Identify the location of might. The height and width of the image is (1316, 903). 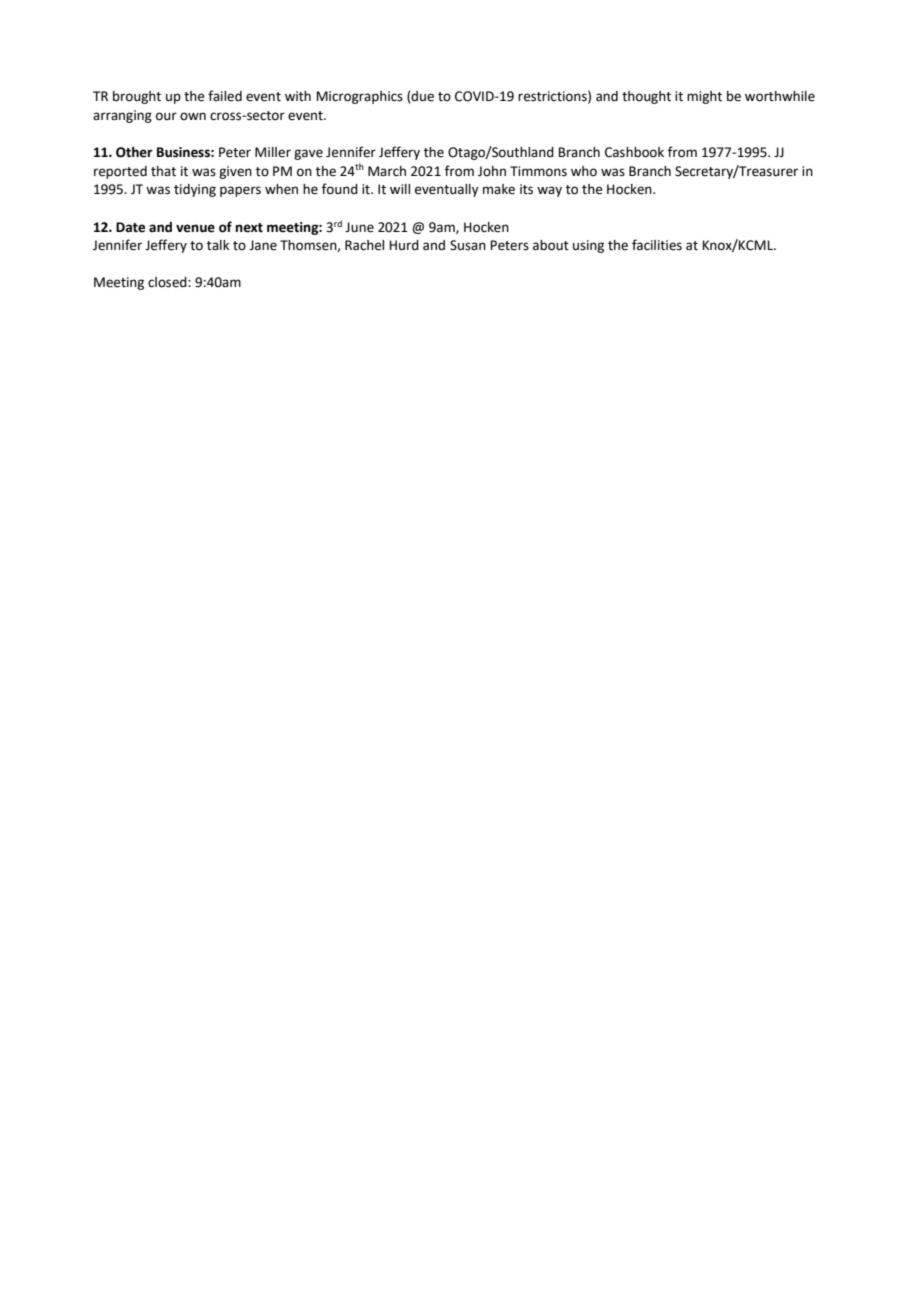
(704, 97).
